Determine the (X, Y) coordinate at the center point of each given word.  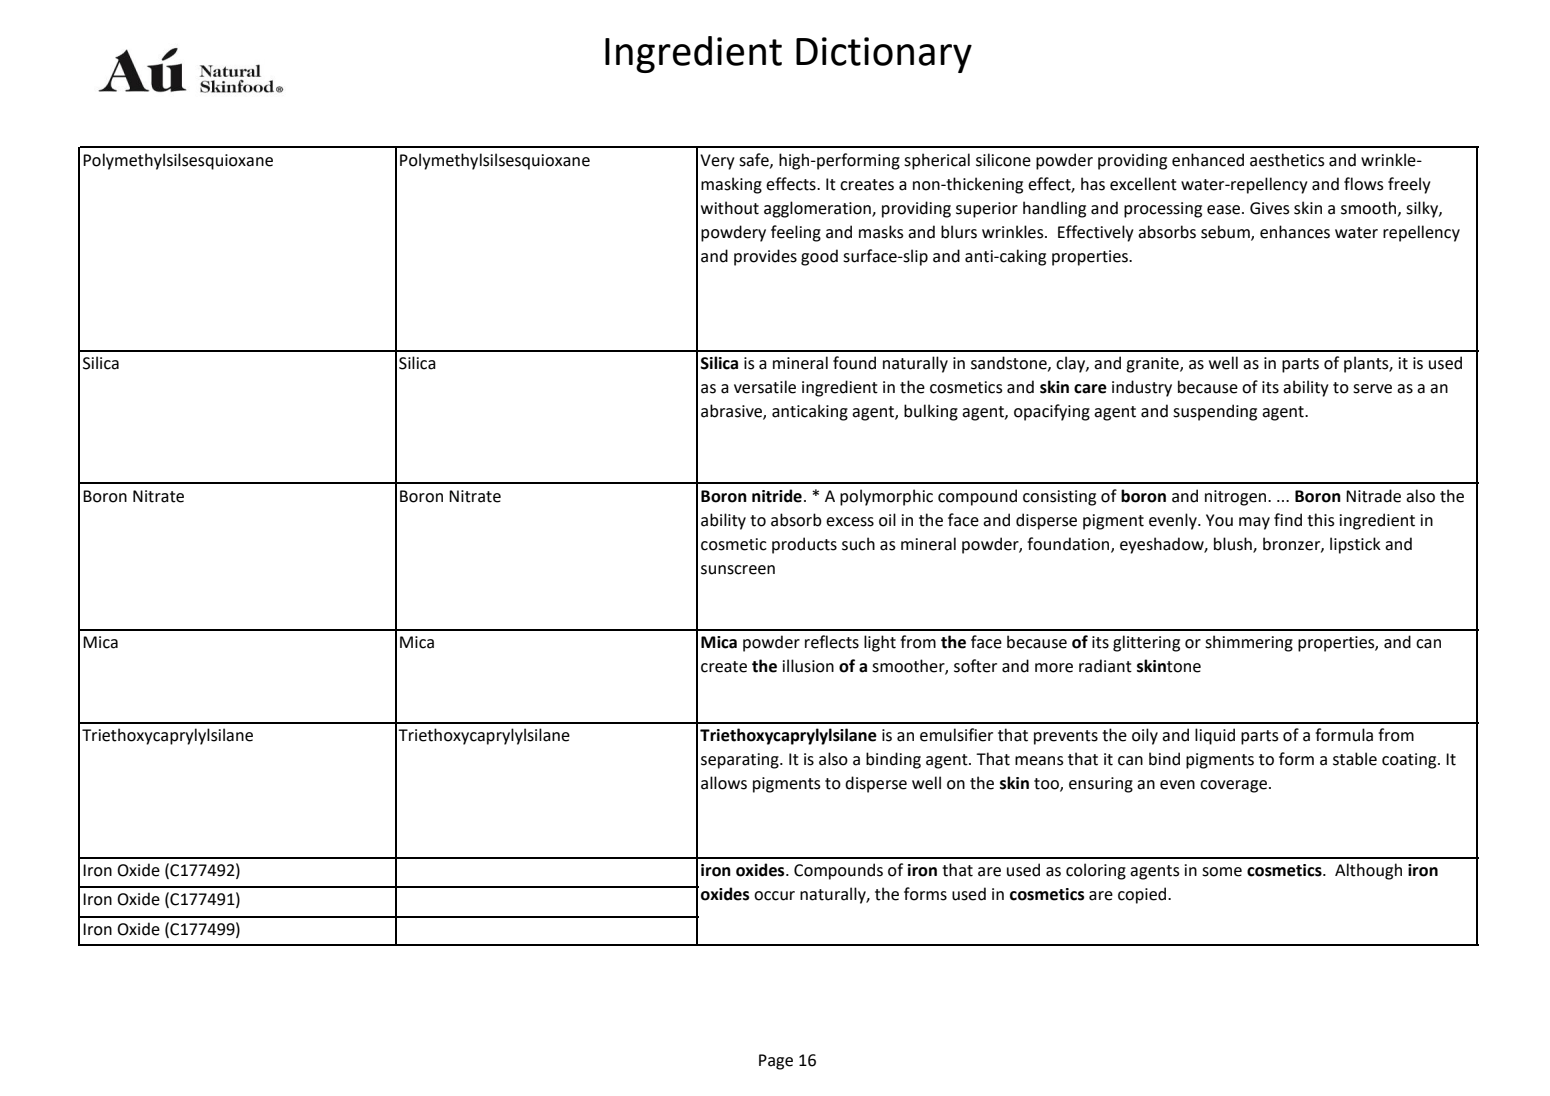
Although (1368, 871)
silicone (1003, 160)
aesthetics (1287, 160)
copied (1143, 895)
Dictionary (884, 55)
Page (776, 1062)
